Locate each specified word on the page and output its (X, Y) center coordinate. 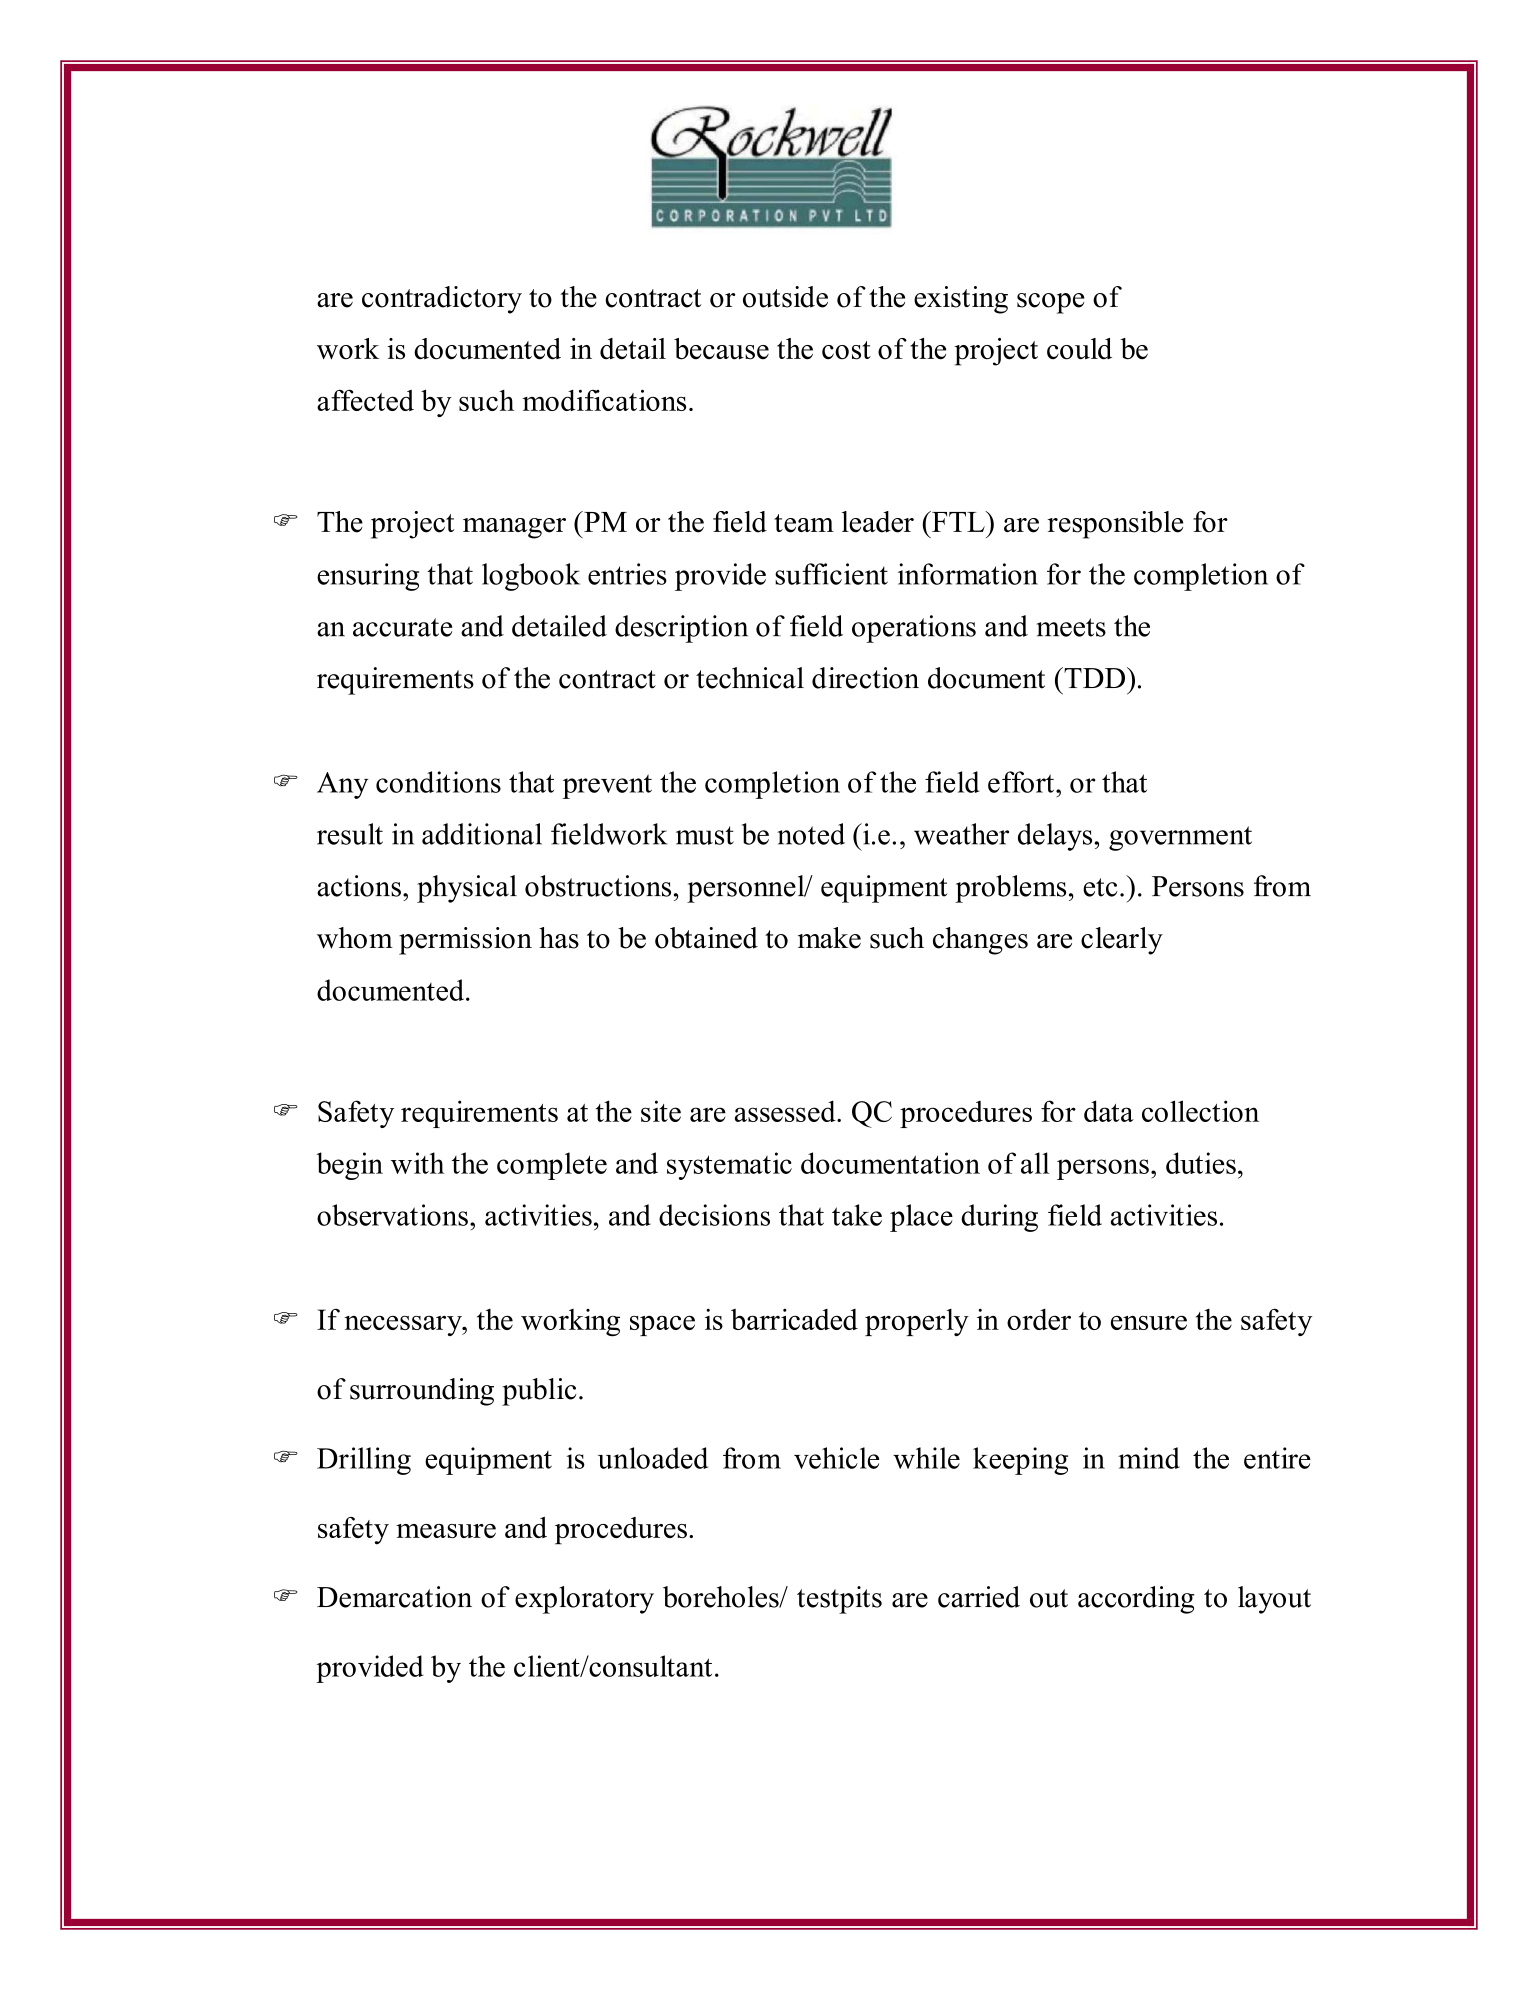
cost (846, 350)
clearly (1122, 941)
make (829, 938)
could (1079, 349)
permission (465, 941)
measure (446, 1531)
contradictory (442, 300)
